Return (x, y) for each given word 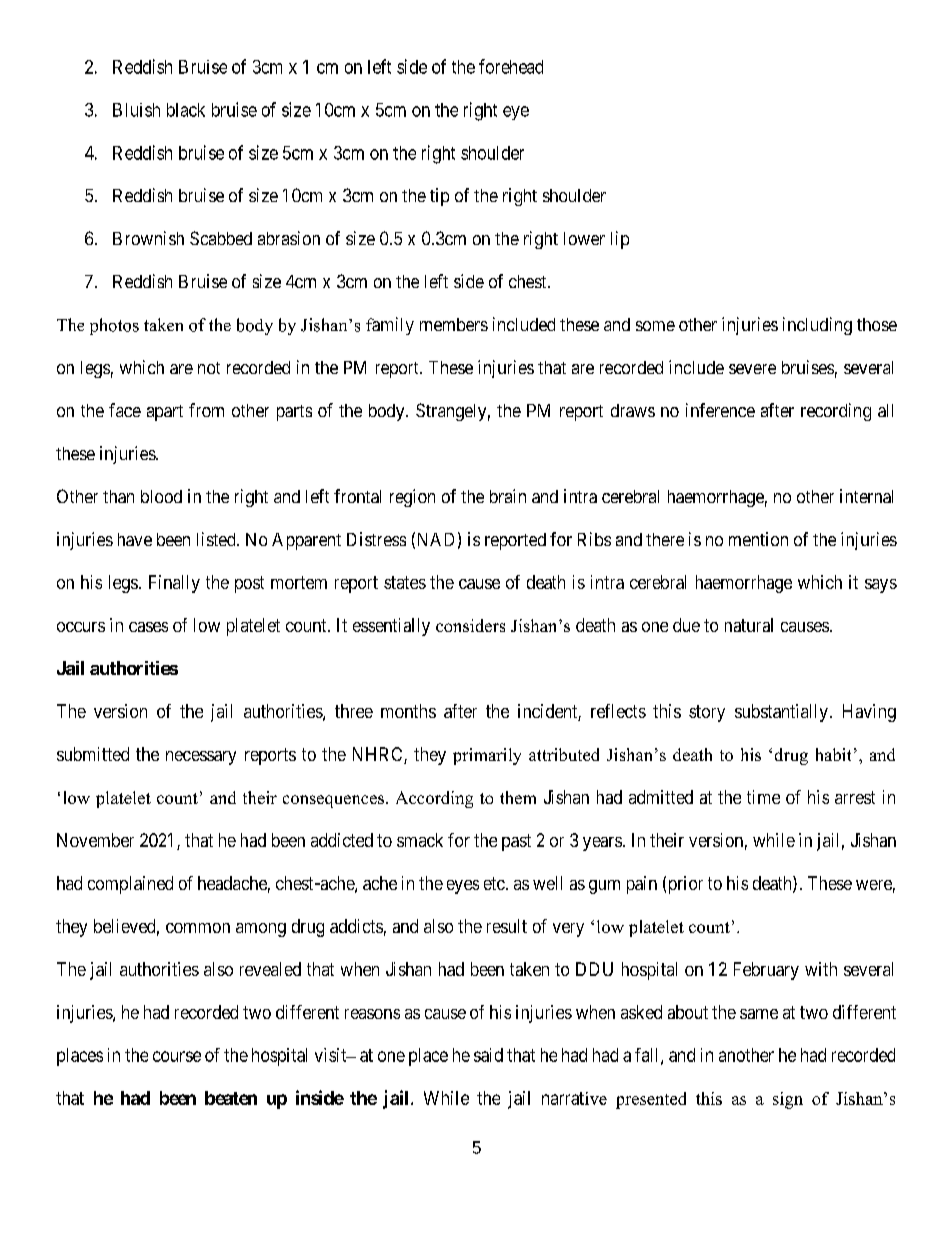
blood (161, 496)
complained (130, 885)
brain (508, 496)
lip (620, 240)
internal (866, 496)
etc (494, 883)
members (454, 324)
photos (114, 326)
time (763, 797)
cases (148, 627)
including (817, 326)
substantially (781, 713)
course (177, 1056)
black (186, 110)
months (408, 711)
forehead (511, 66)
